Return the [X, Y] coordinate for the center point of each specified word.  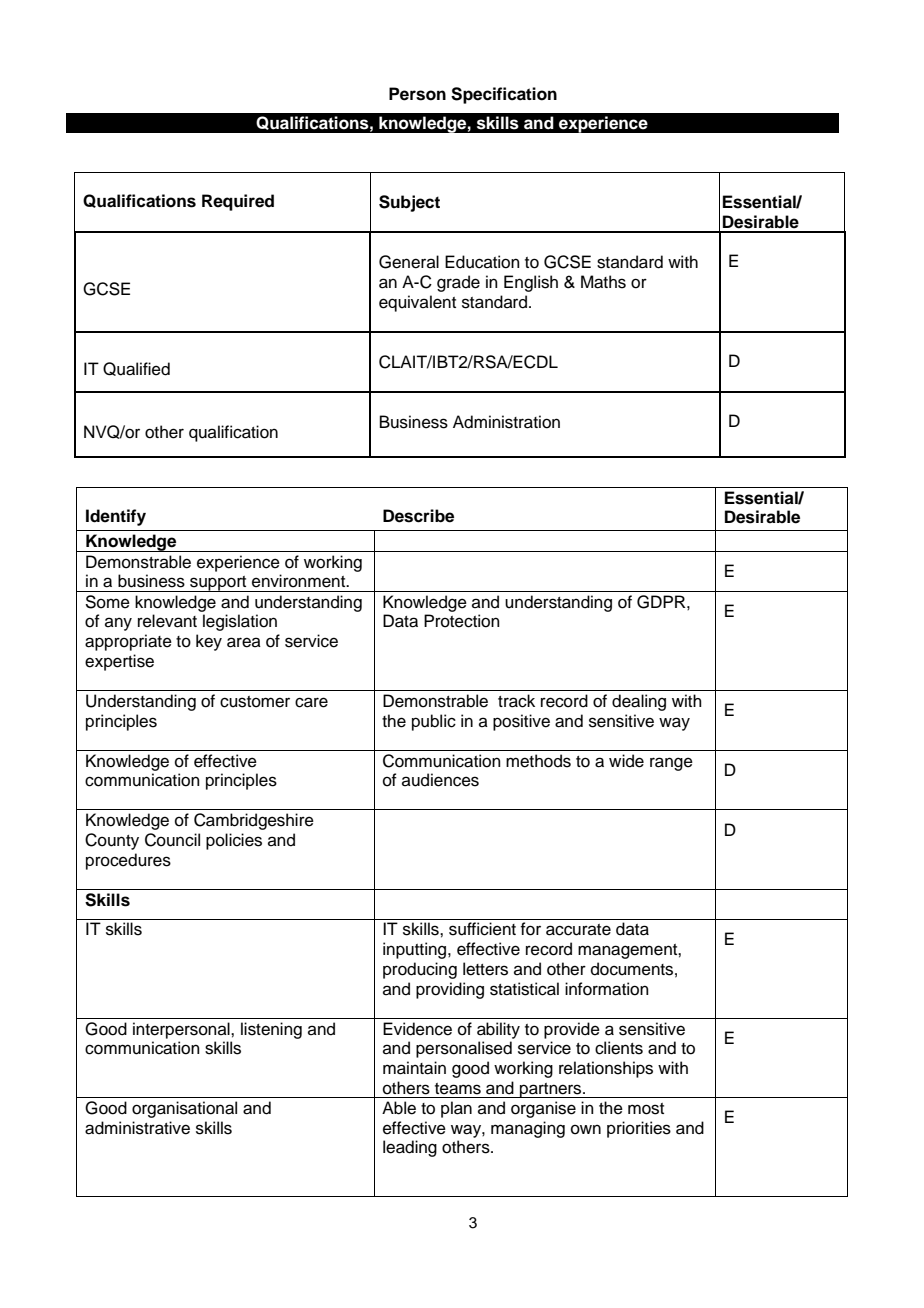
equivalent [417, 303]
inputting [416, 950]
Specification [504, 95]
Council [172, 840]
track [516, 701]
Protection [462, 621]
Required [238, 202]
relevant [167, 621]
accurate [578, 930]
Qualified [136, 369]
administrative [137, 1128]
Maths [603, 282]
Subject [409, 203]
